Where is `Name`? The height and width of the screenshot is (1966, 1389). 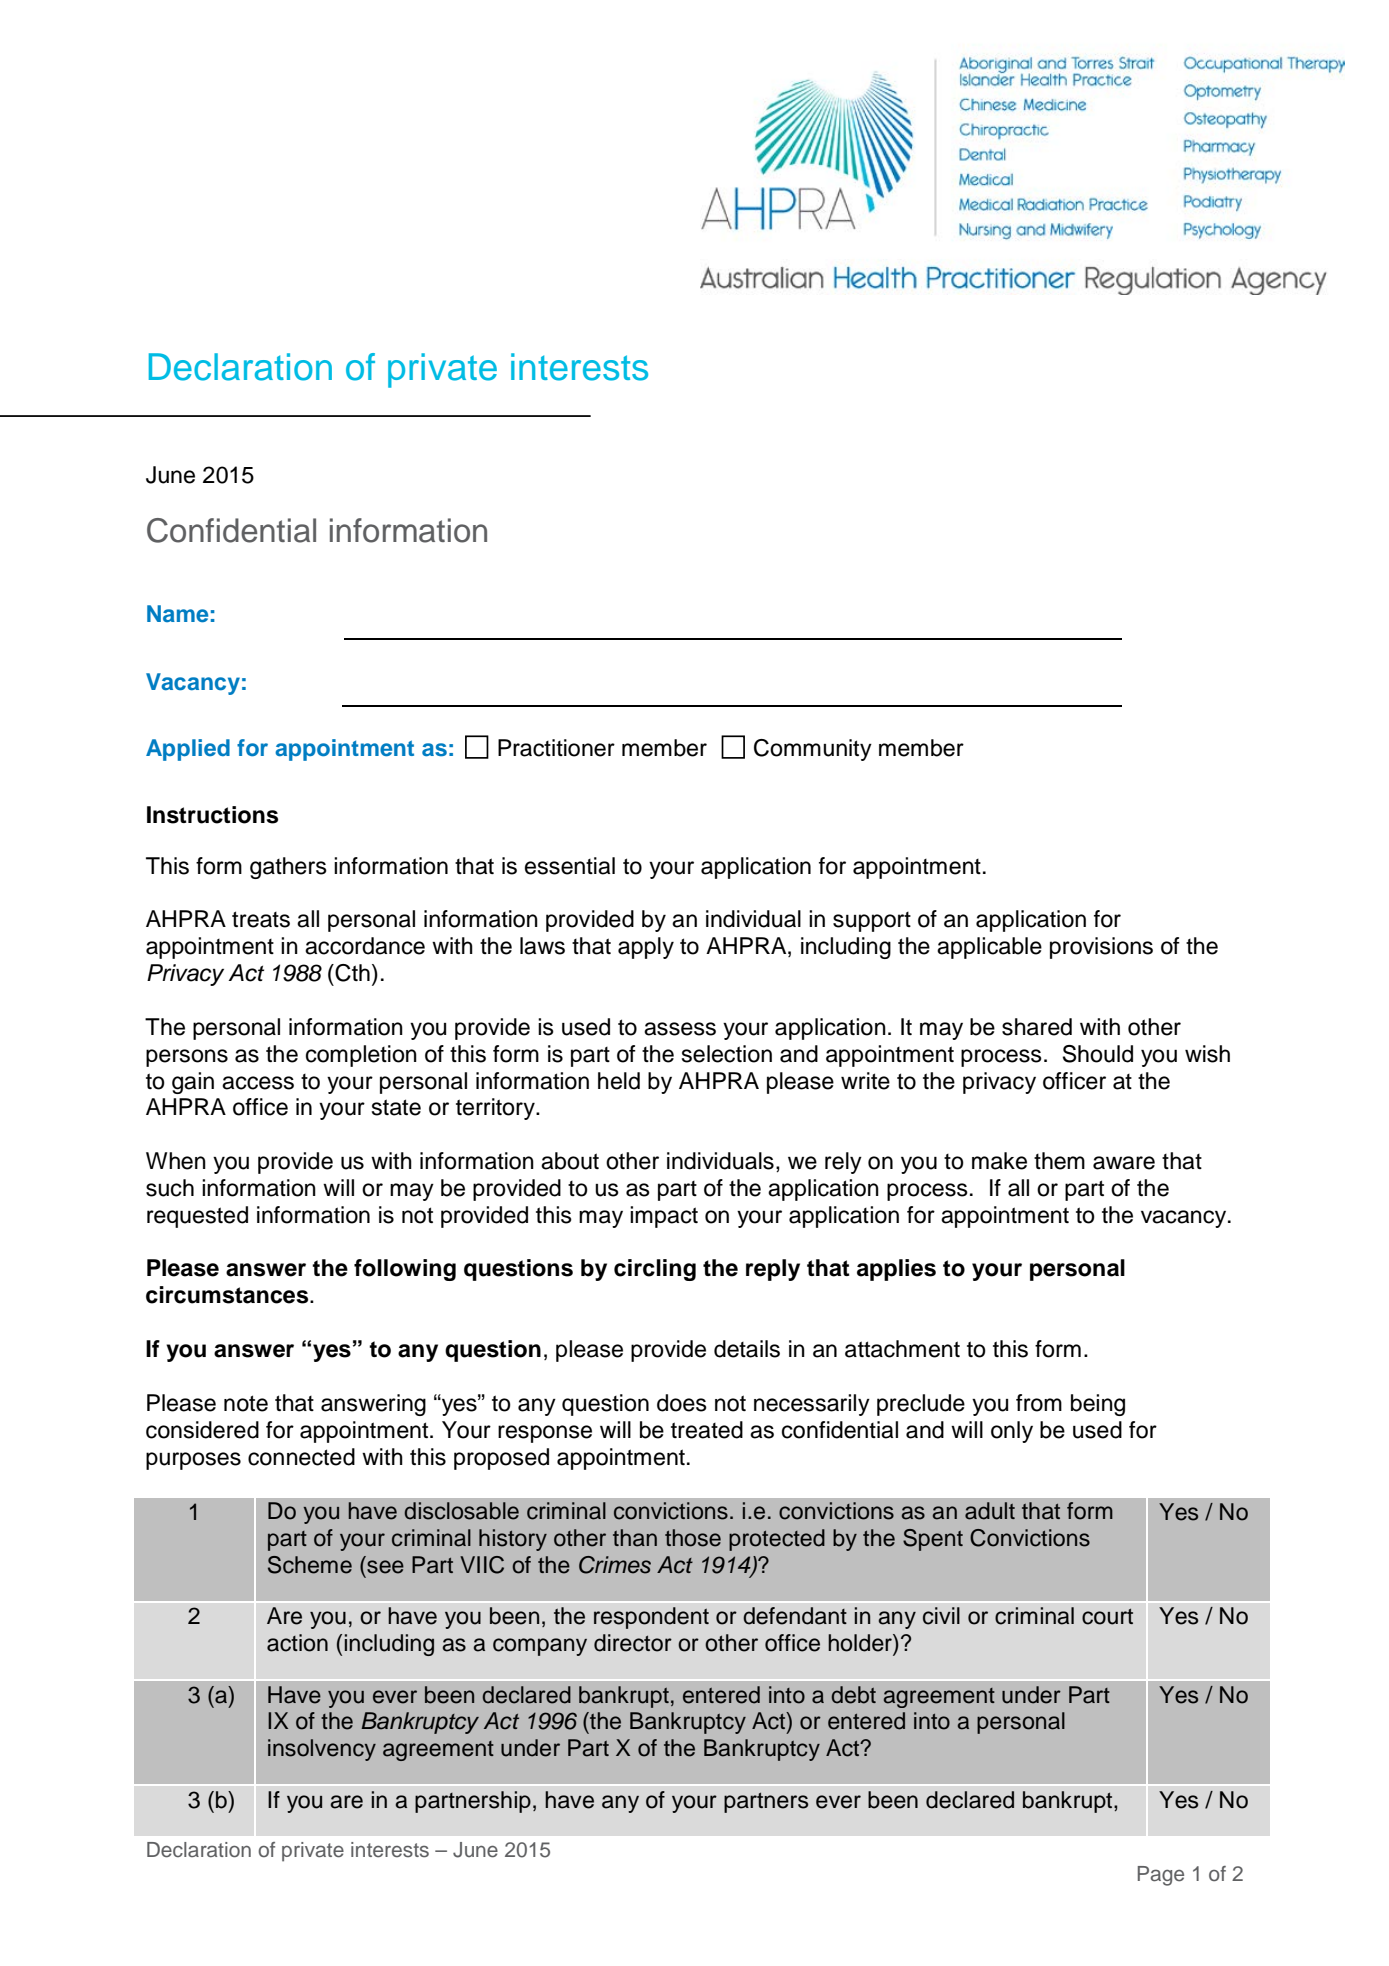
Name is located at coordinates (177, 614).
